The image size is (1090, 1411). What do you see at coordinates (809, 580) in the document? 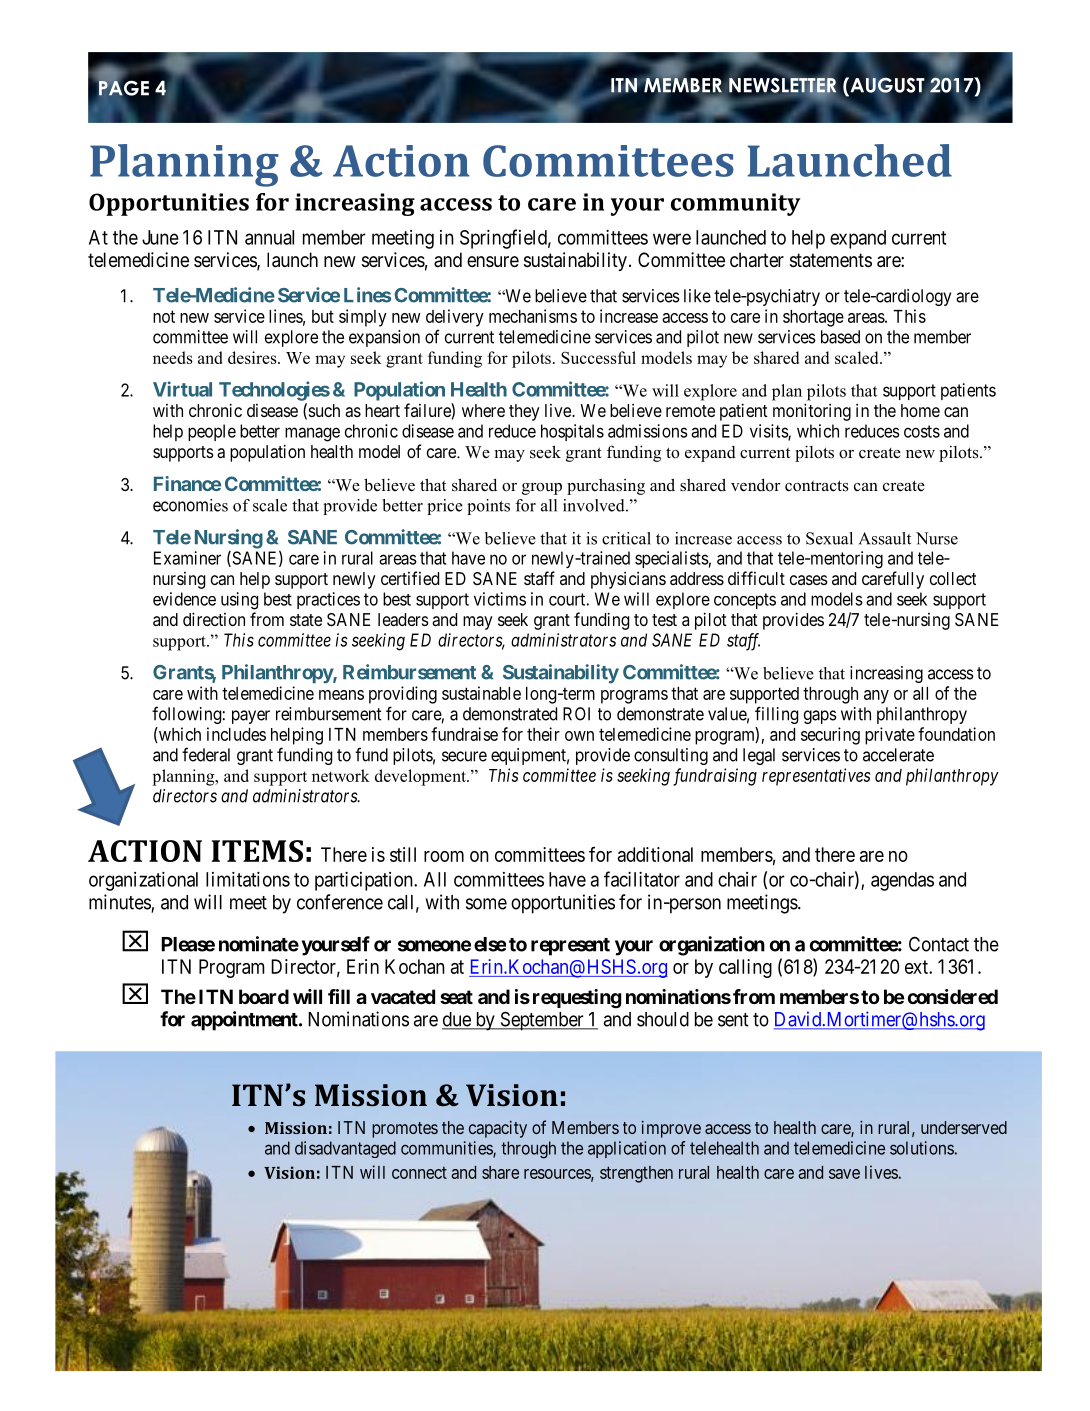
I see `cases` at bounding box center [809, 580].
